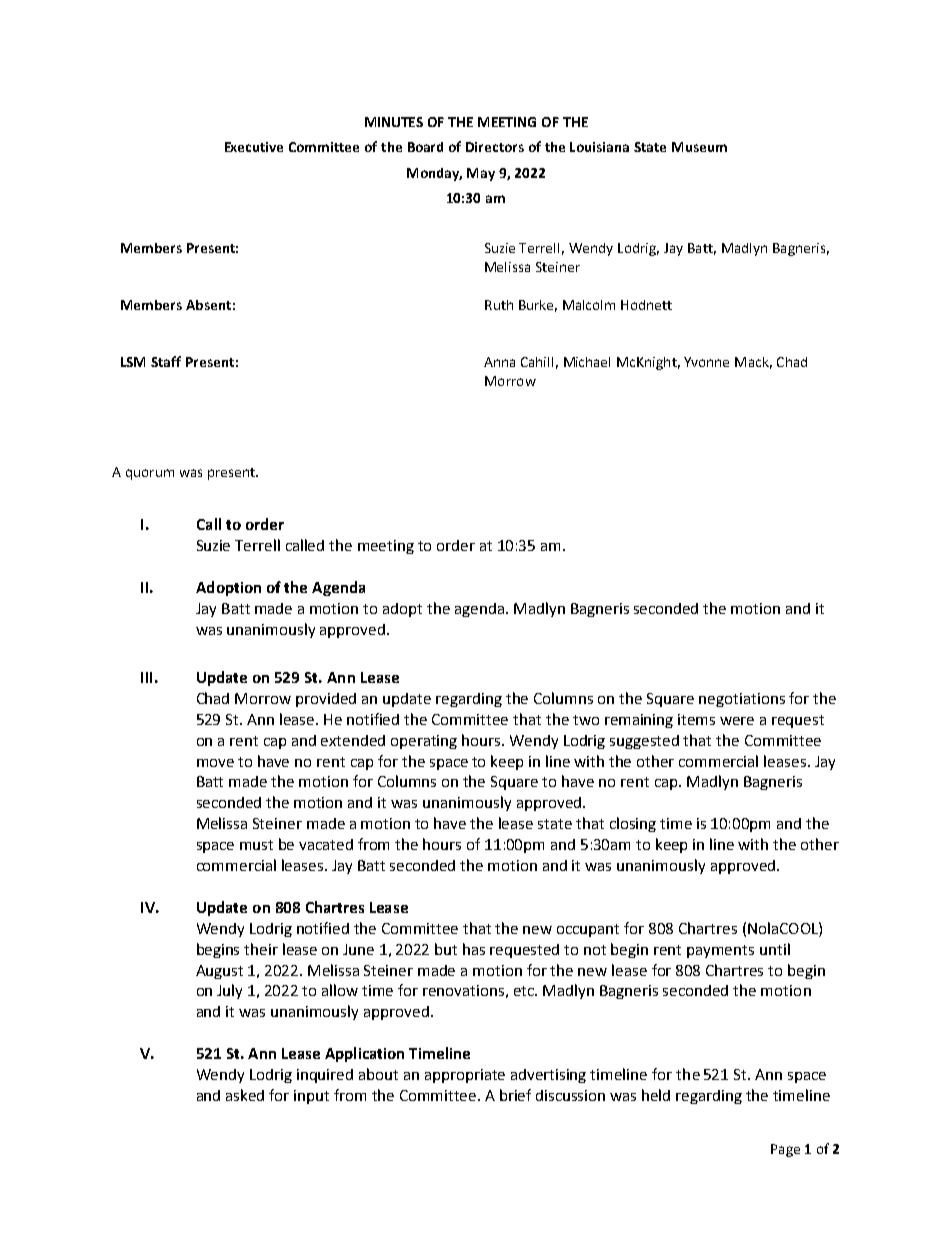 Image resolution: width=952 pixels, height=1233 pixels. I want to click on III, so click(146, 677).
